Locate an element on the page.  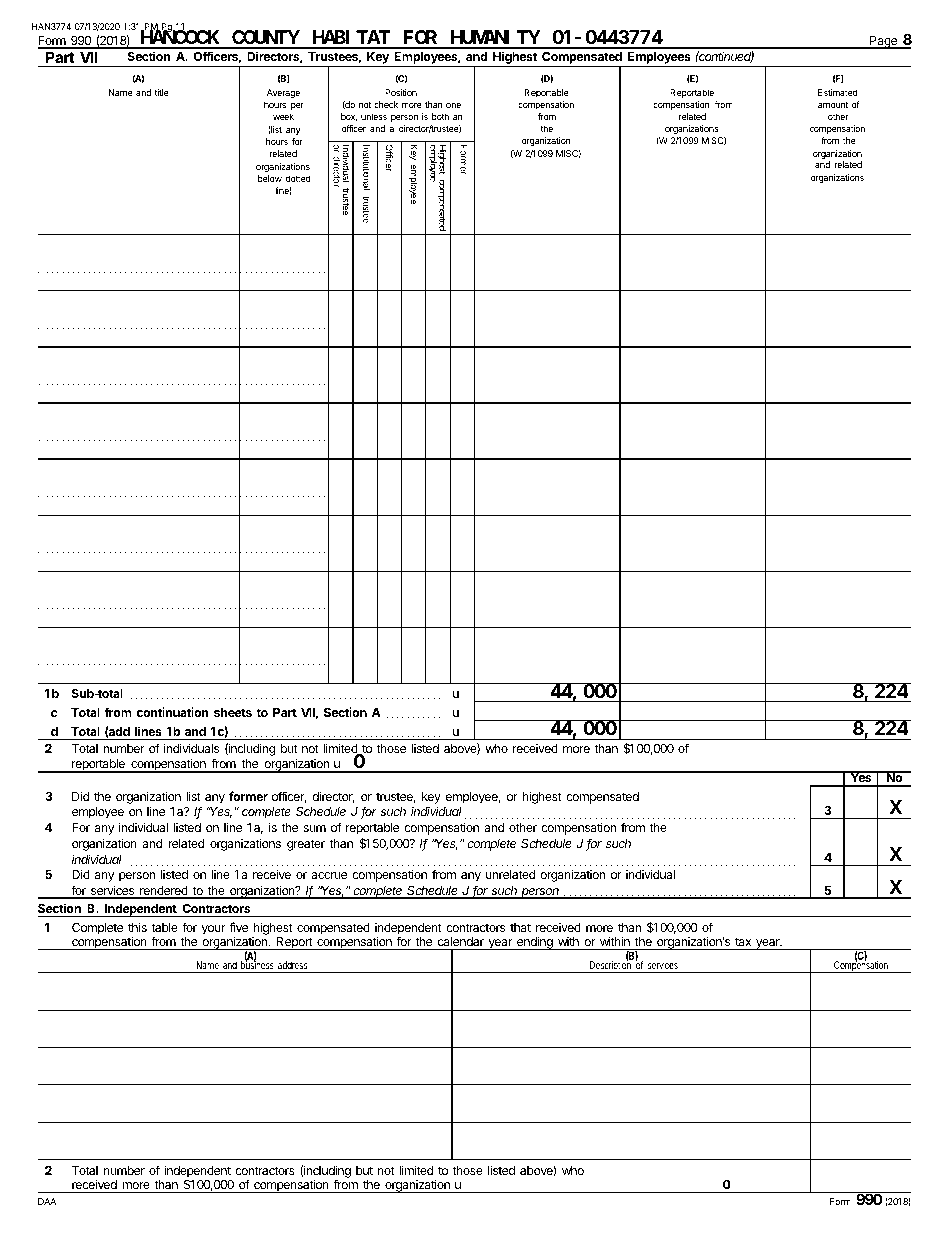
greater is located at coordinates (306, 845).
